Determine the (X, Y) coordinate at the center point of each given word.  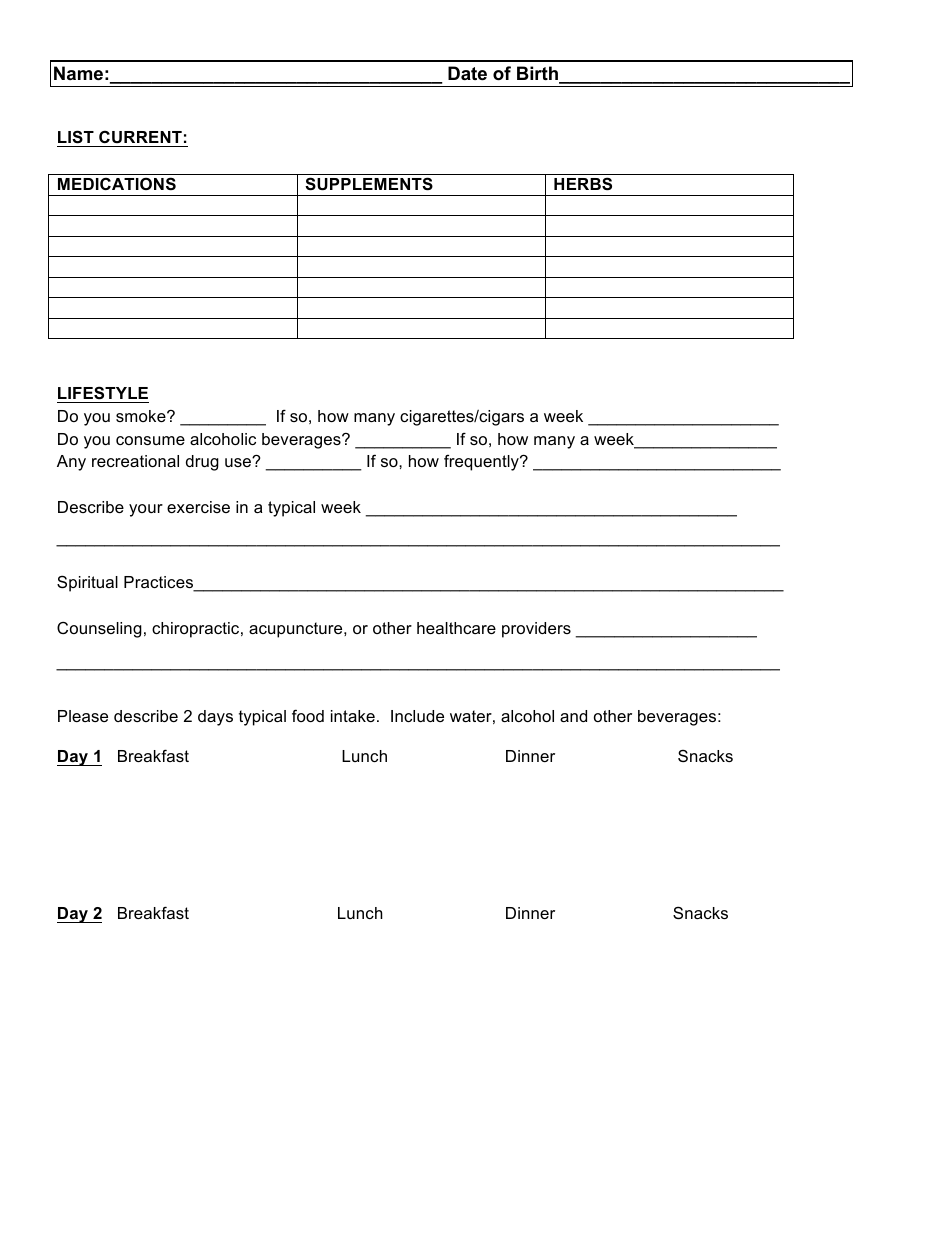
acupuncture (297, 630)
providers (536, 630)
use (239, 462)
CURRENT (140, 136)
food (308, 715)
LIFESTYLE (103, 394)
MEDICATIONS (117, 184)
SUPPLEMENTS (369, 184)
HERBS (583, 184)
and (573, 716)
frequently (482, 462)
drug (202, 463)
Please (83, 716)
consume (150, 440)
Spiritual (87, 583)
